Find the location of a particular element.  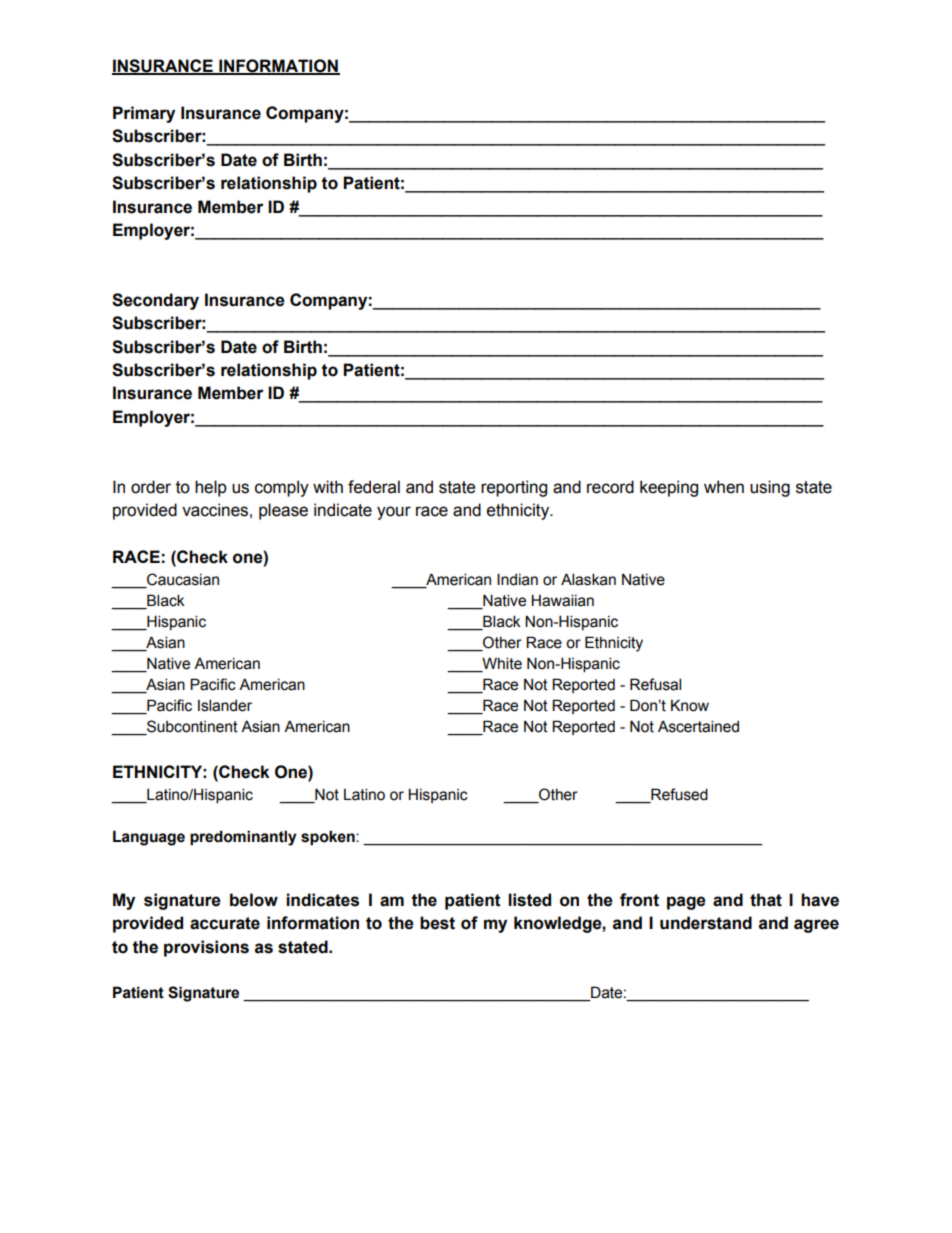

Indian is located at coordinates (517, 579).
